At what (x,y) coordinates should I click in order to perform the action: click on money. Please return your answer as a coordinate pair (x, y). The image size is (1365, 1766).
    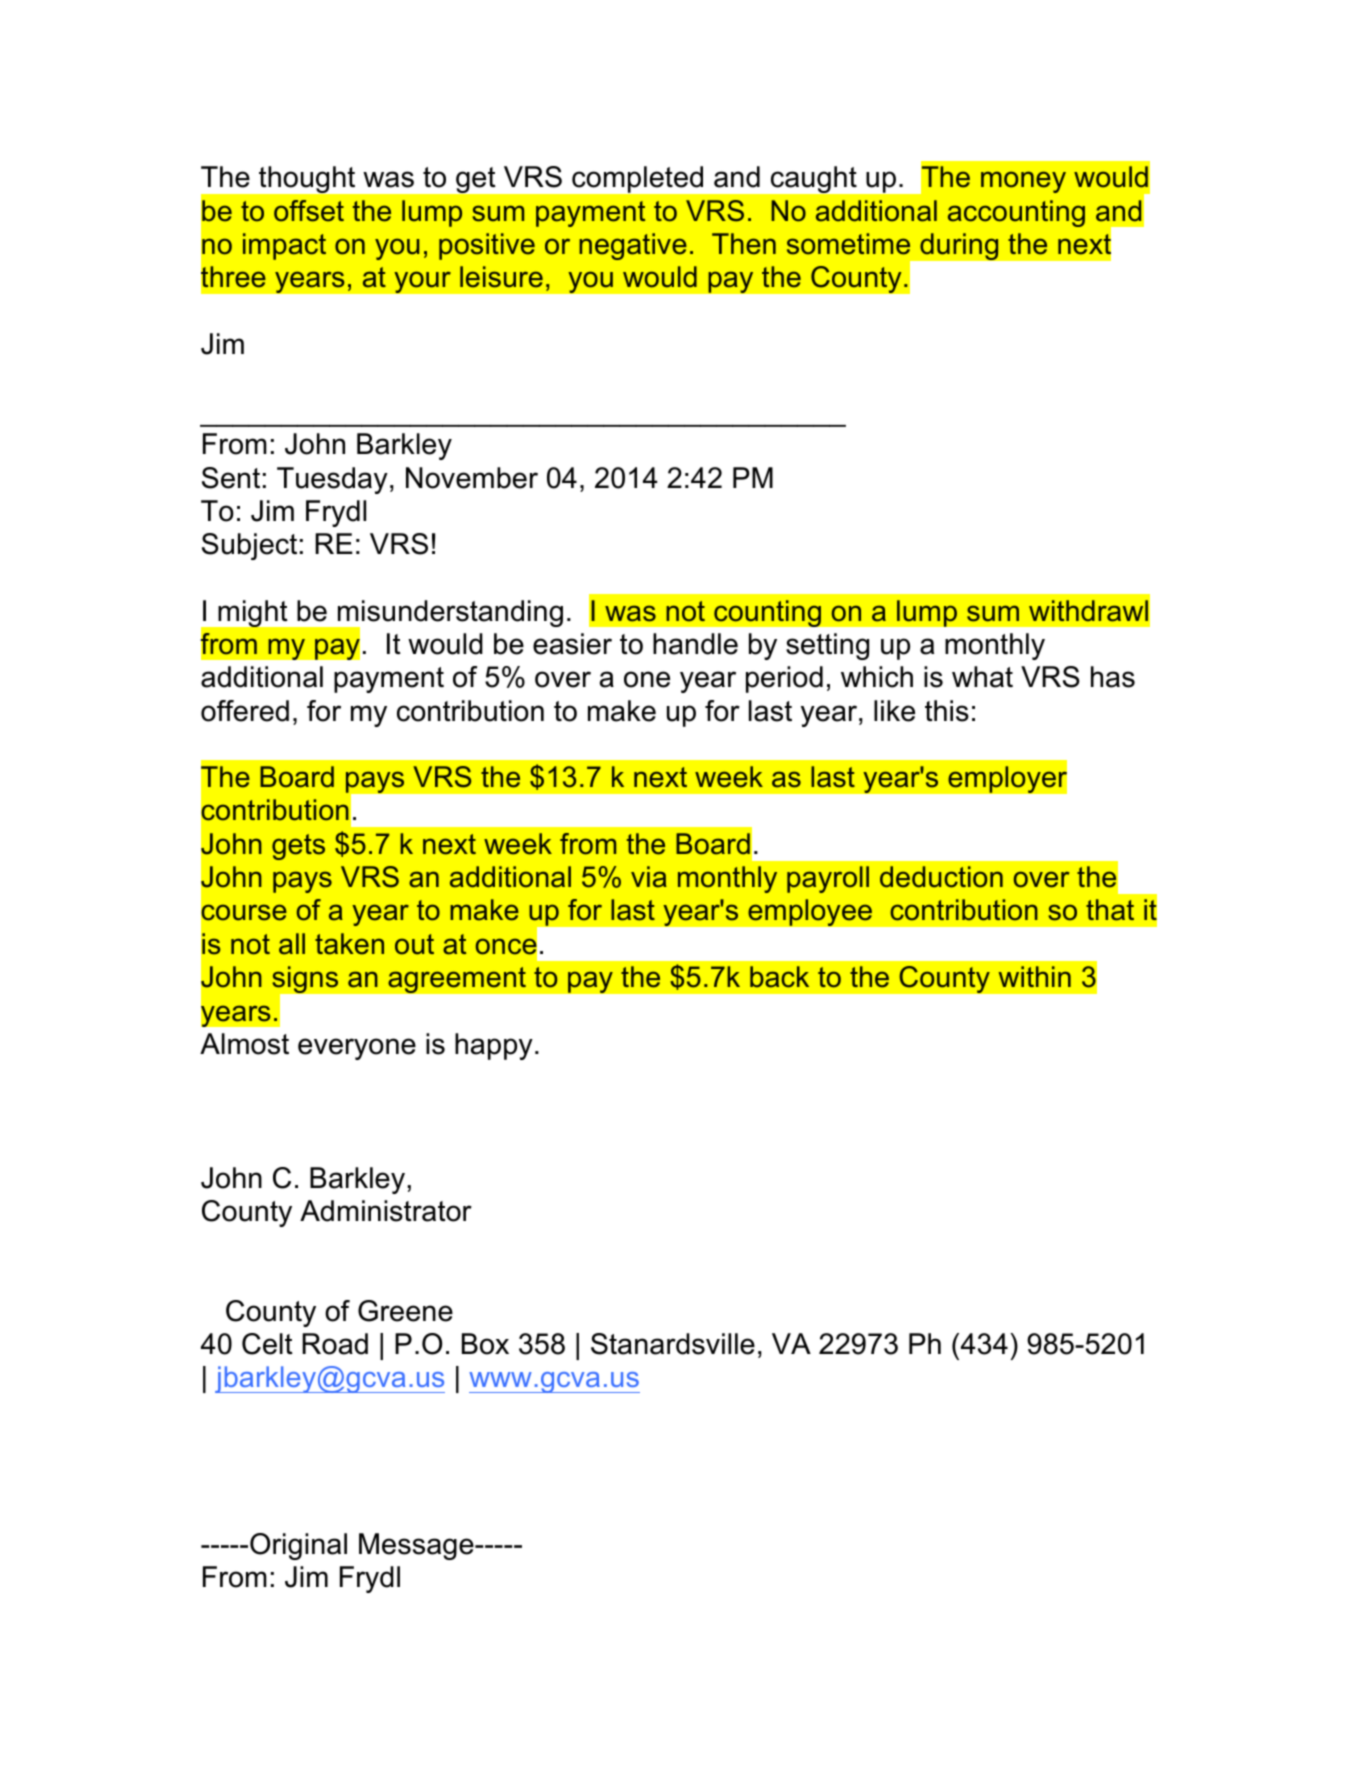
    Looking at the image, I should click on (1023, 182).
